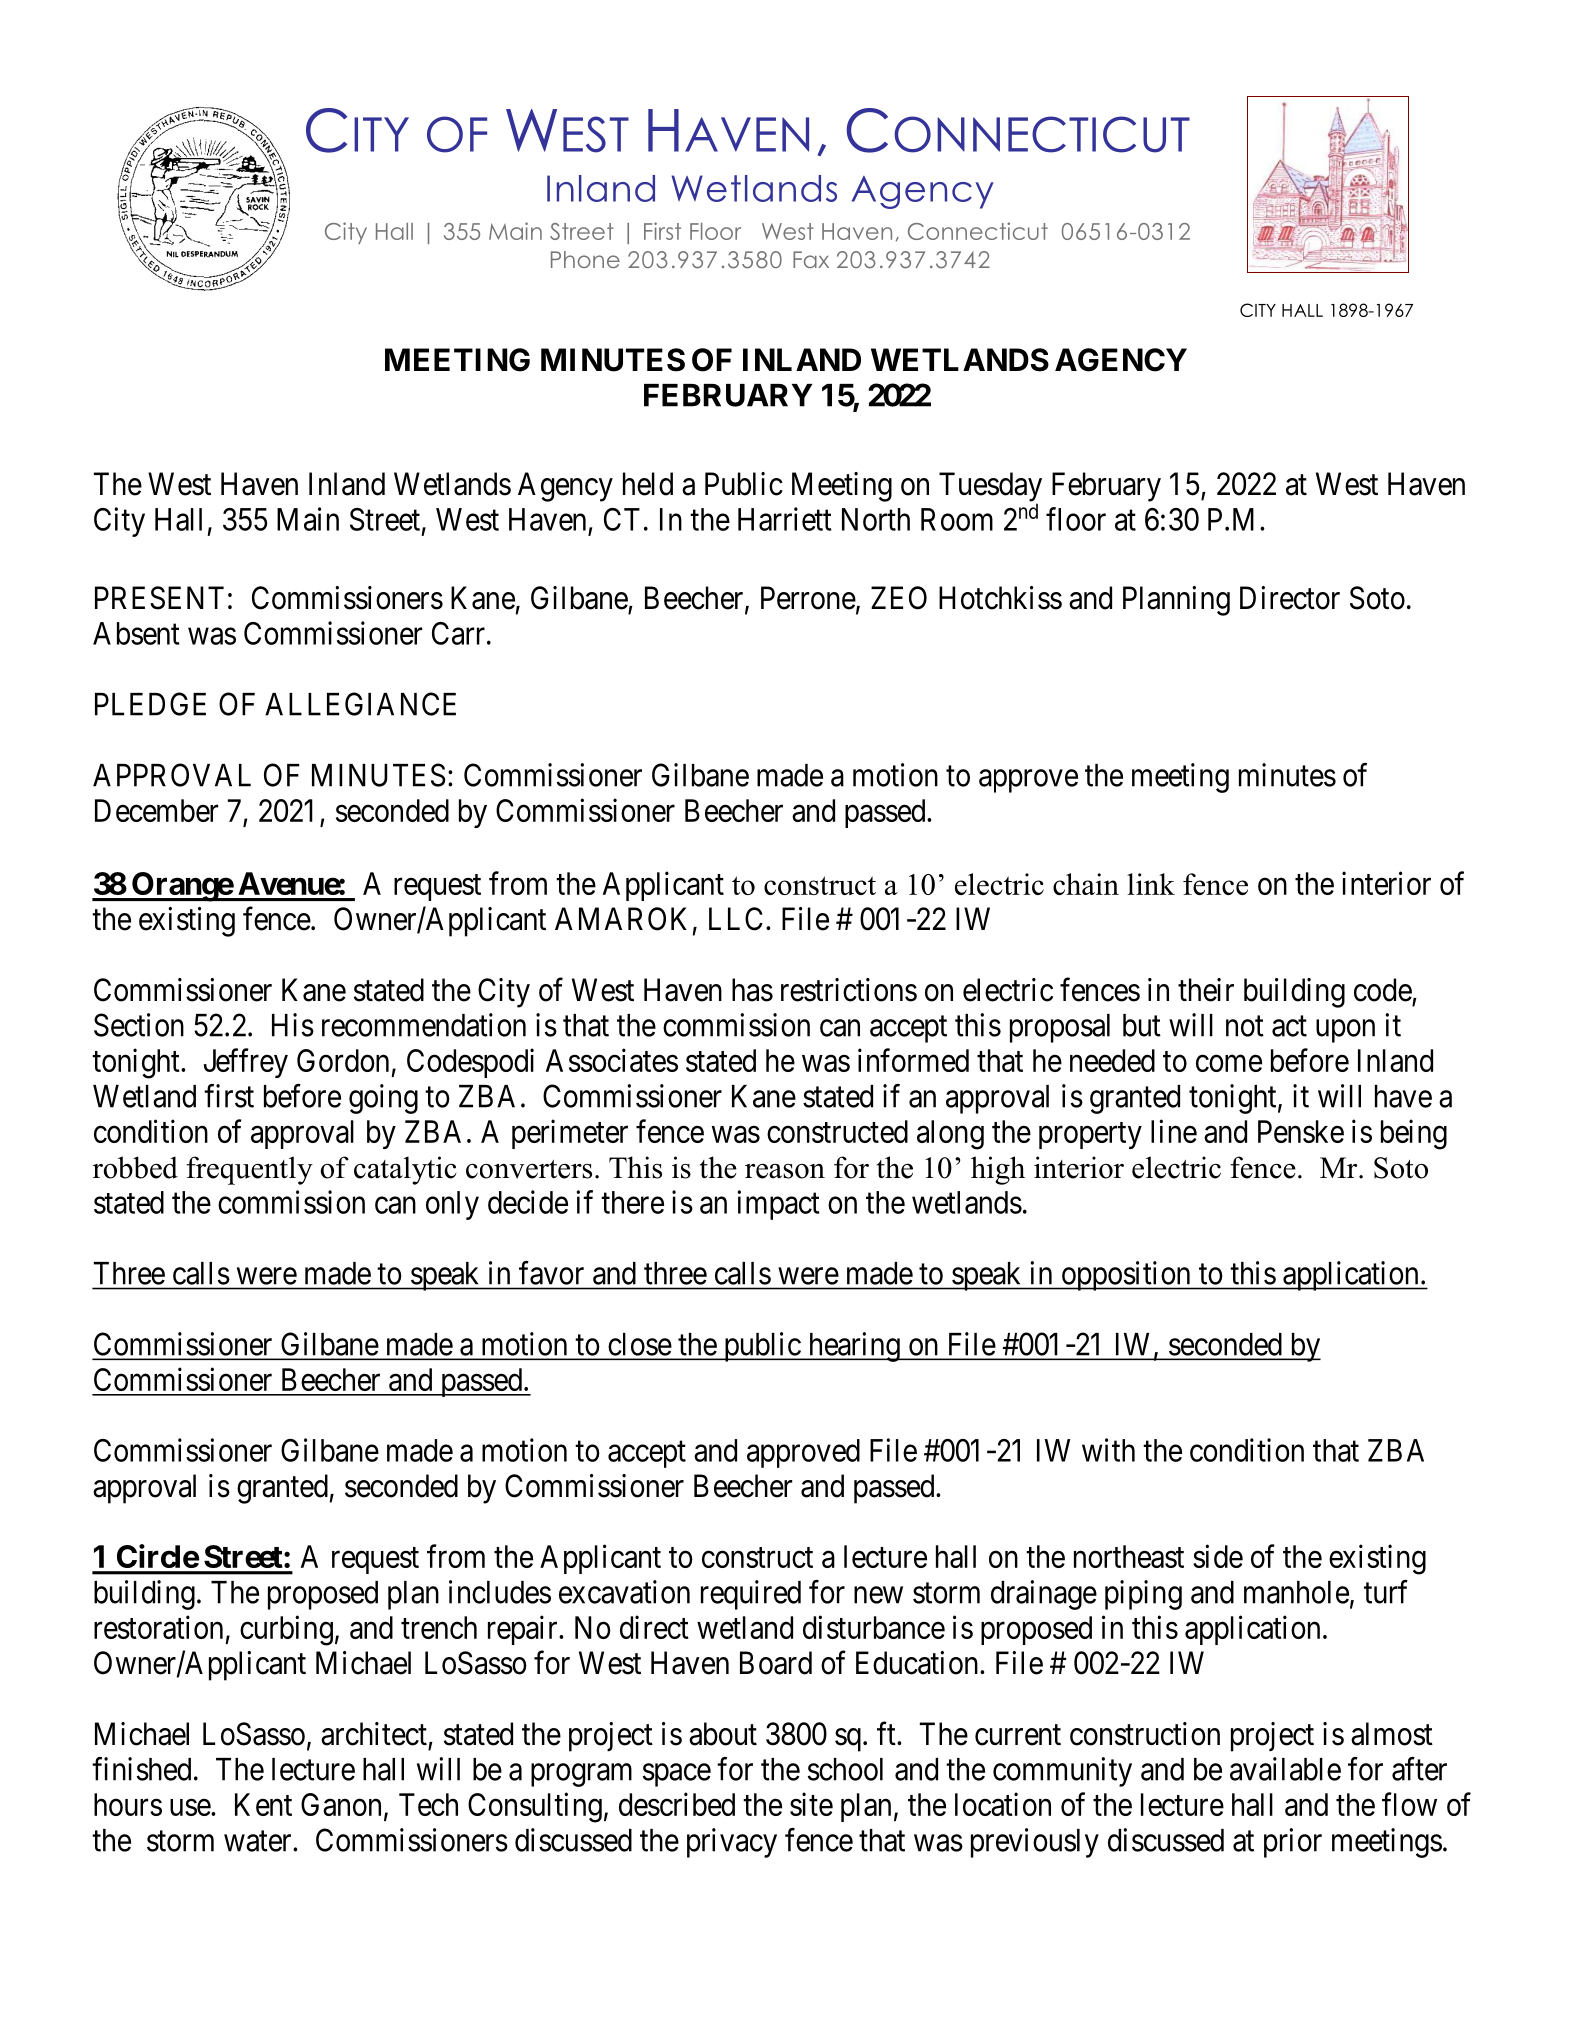 This screenshot has height=2033, width=1571. What do you see at coordinates (1108, 1450) in the screenshot?
I see `with` at bounding box center [1108, 1450].
